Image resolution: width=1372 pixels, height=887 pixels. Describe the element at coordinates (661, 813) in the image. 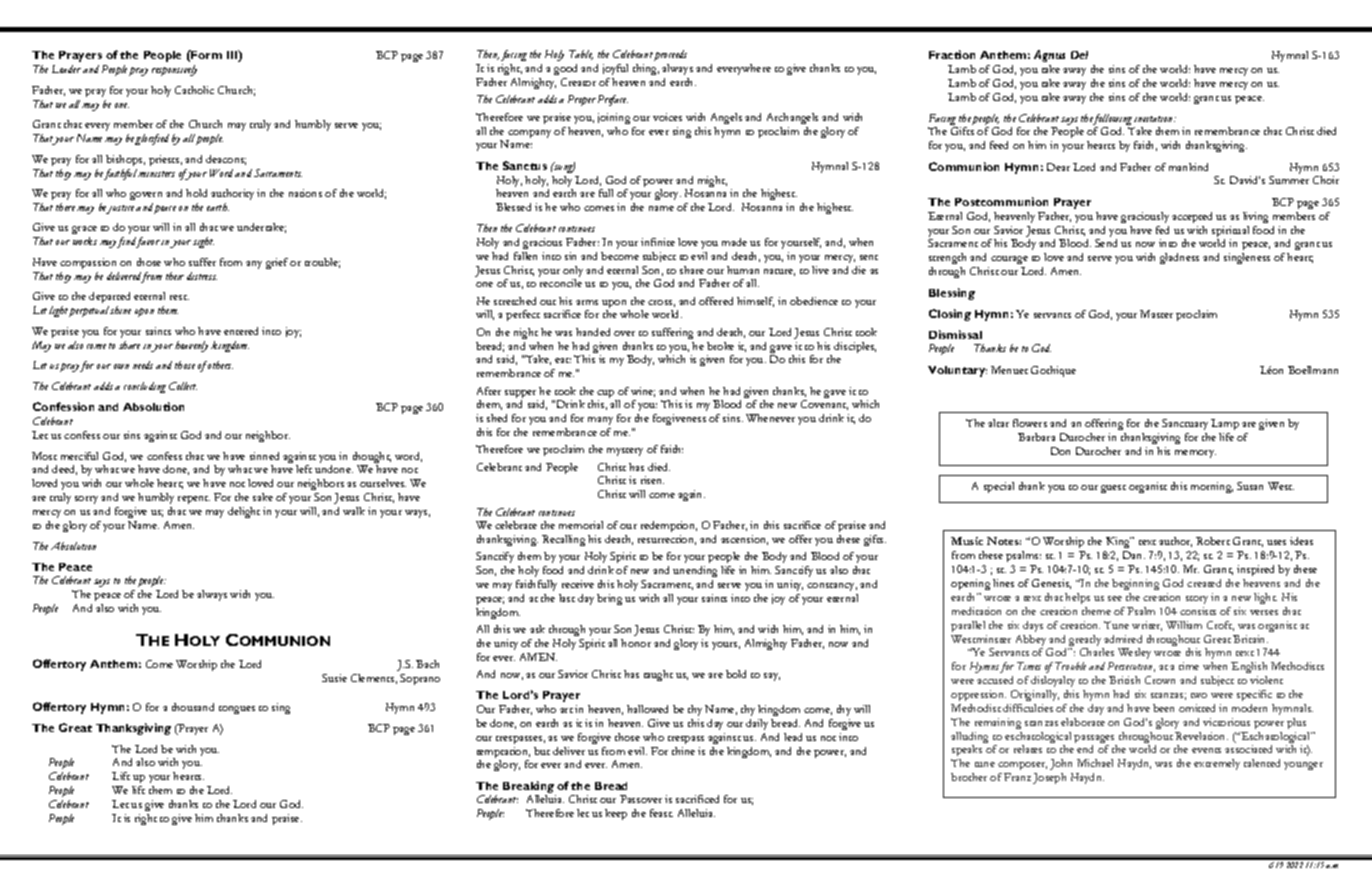

I see `feast` at that location.
